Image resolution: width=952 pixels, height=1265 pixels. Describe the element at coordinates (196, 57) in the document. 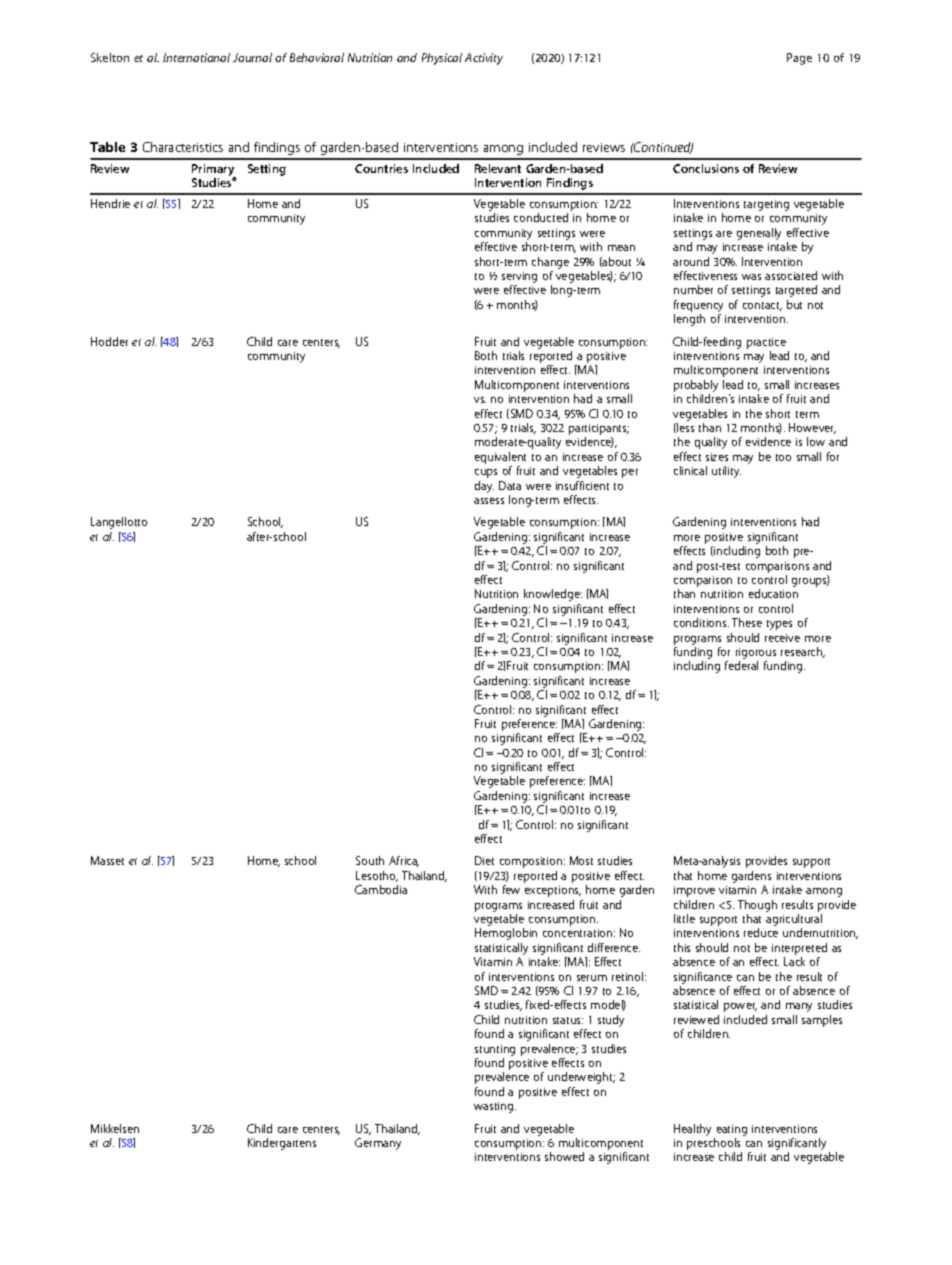

I see `International` at that location.
